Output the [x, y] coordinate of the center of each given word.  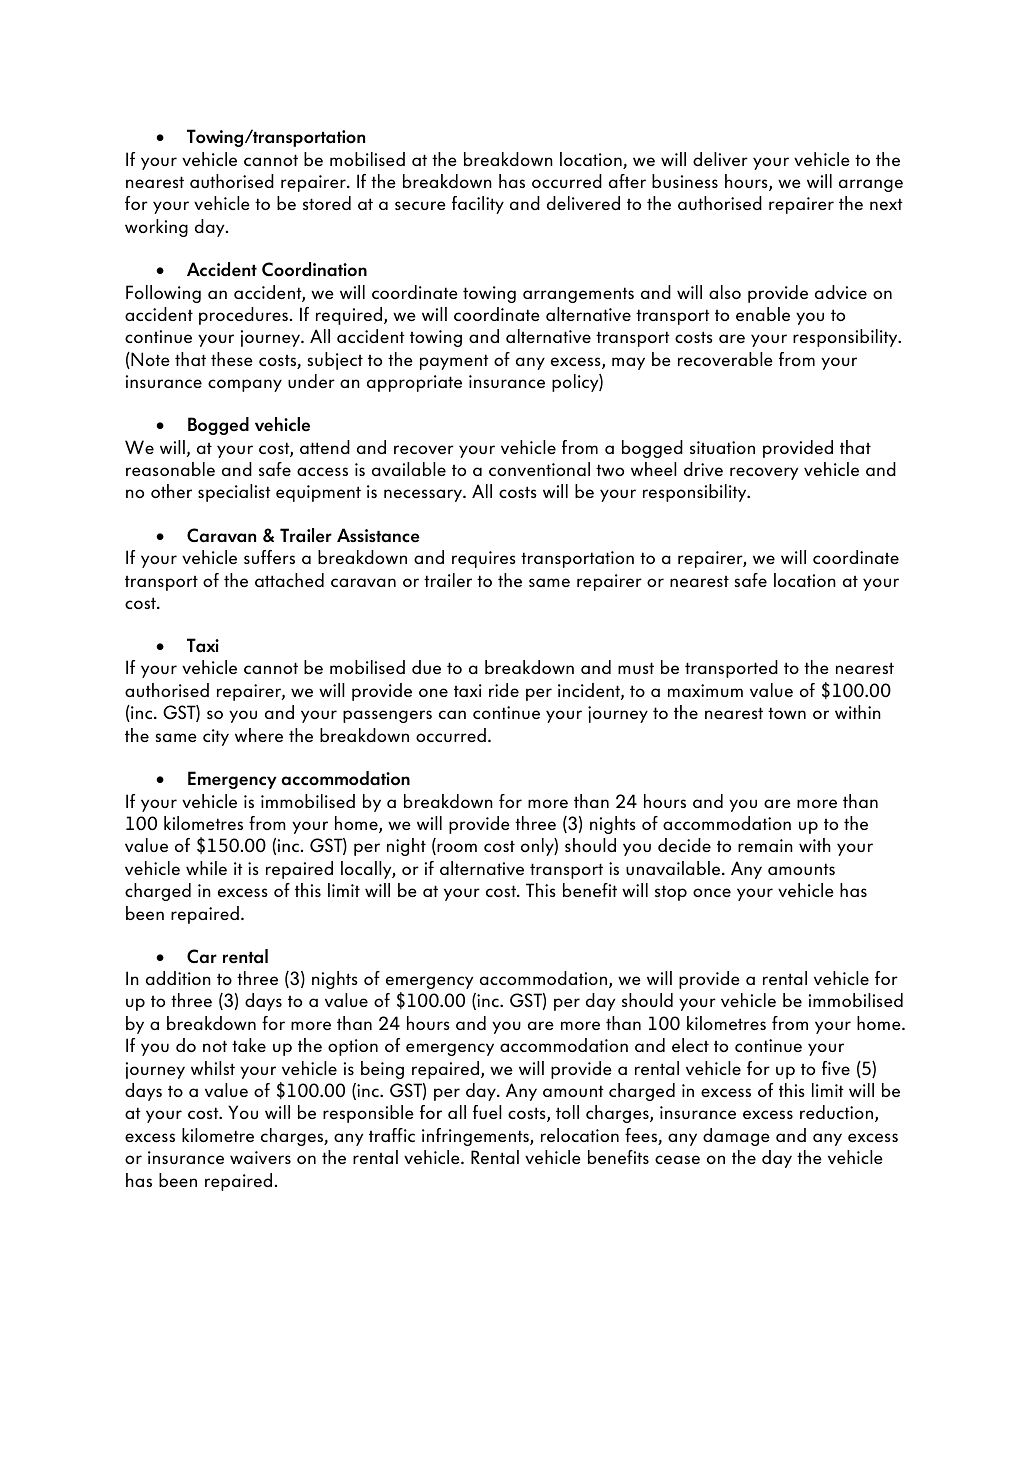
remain [765, 845]
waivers [260, 1157]
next [886, 204]
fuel [487, 1112]
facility [478, 205]
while [206, 868]
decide [684, 845]
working [156, 228]
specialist [234, 493]
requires [484, 559]
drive [703, 469]
